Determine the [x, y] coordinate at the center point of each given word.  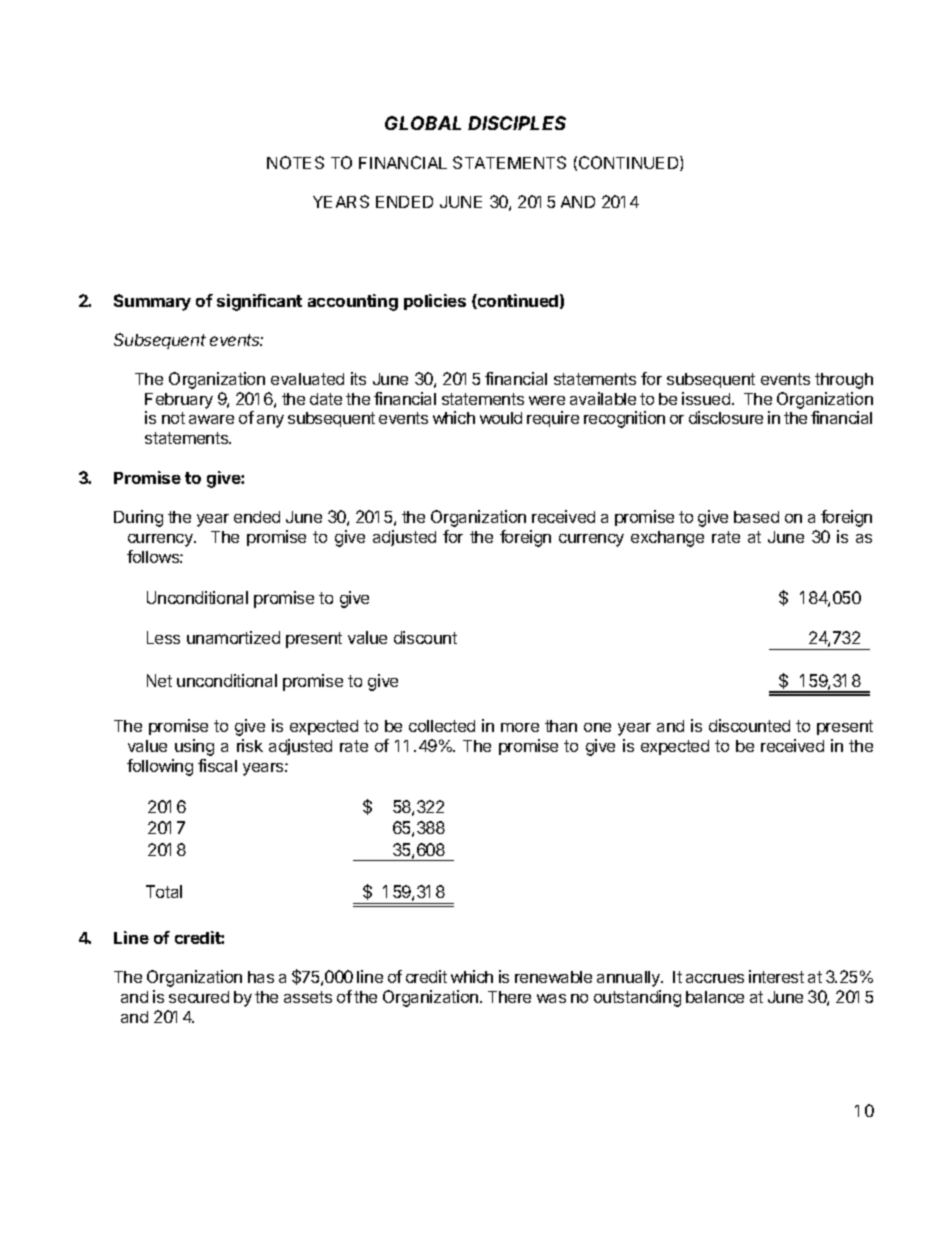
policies [435, 302]
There [509, 997]
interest [776, 976]
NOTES [295, 162]
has [261, 977]
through [844, 381]
